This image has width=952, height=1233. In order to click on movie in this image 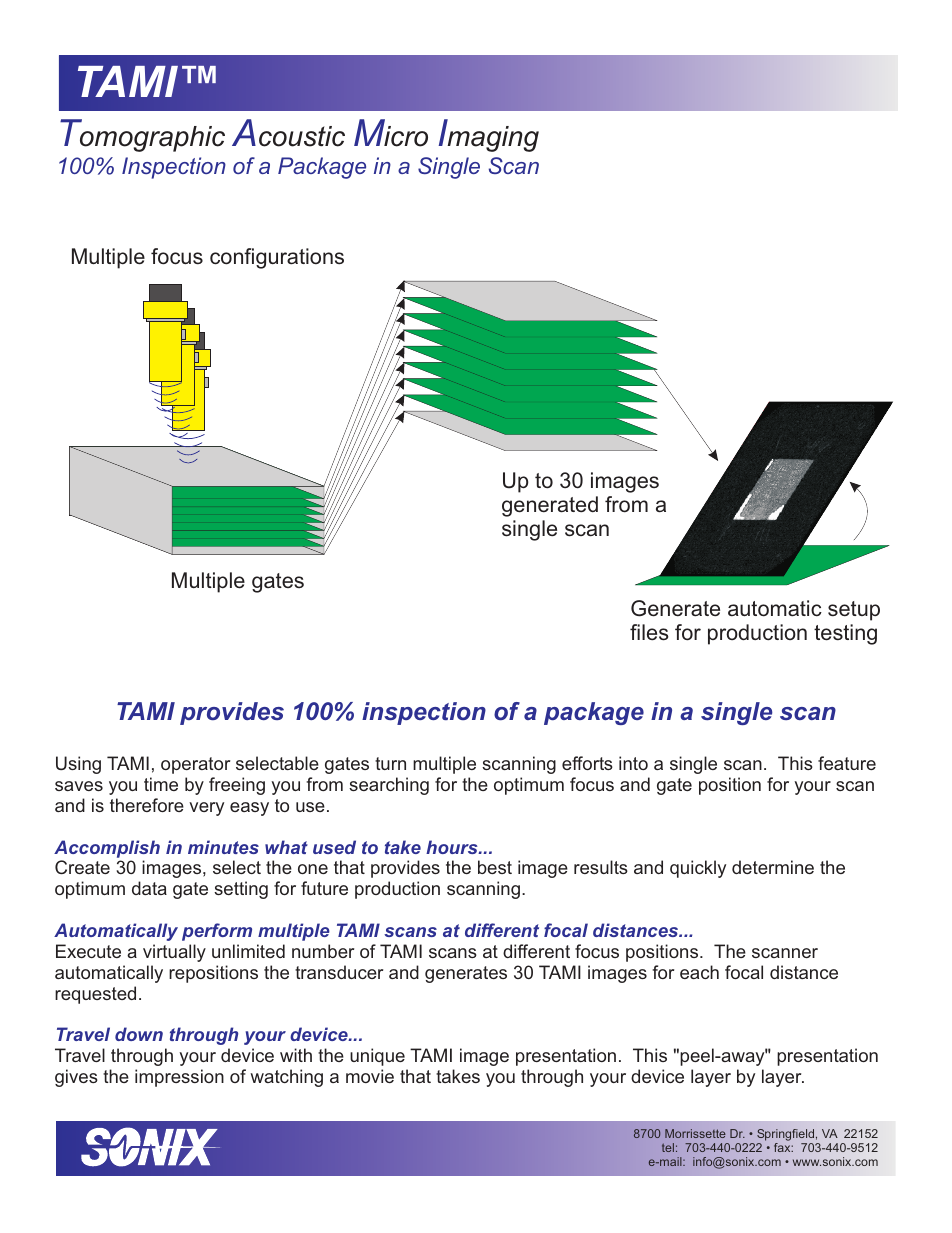, I will do `click(370, 1076)`.
